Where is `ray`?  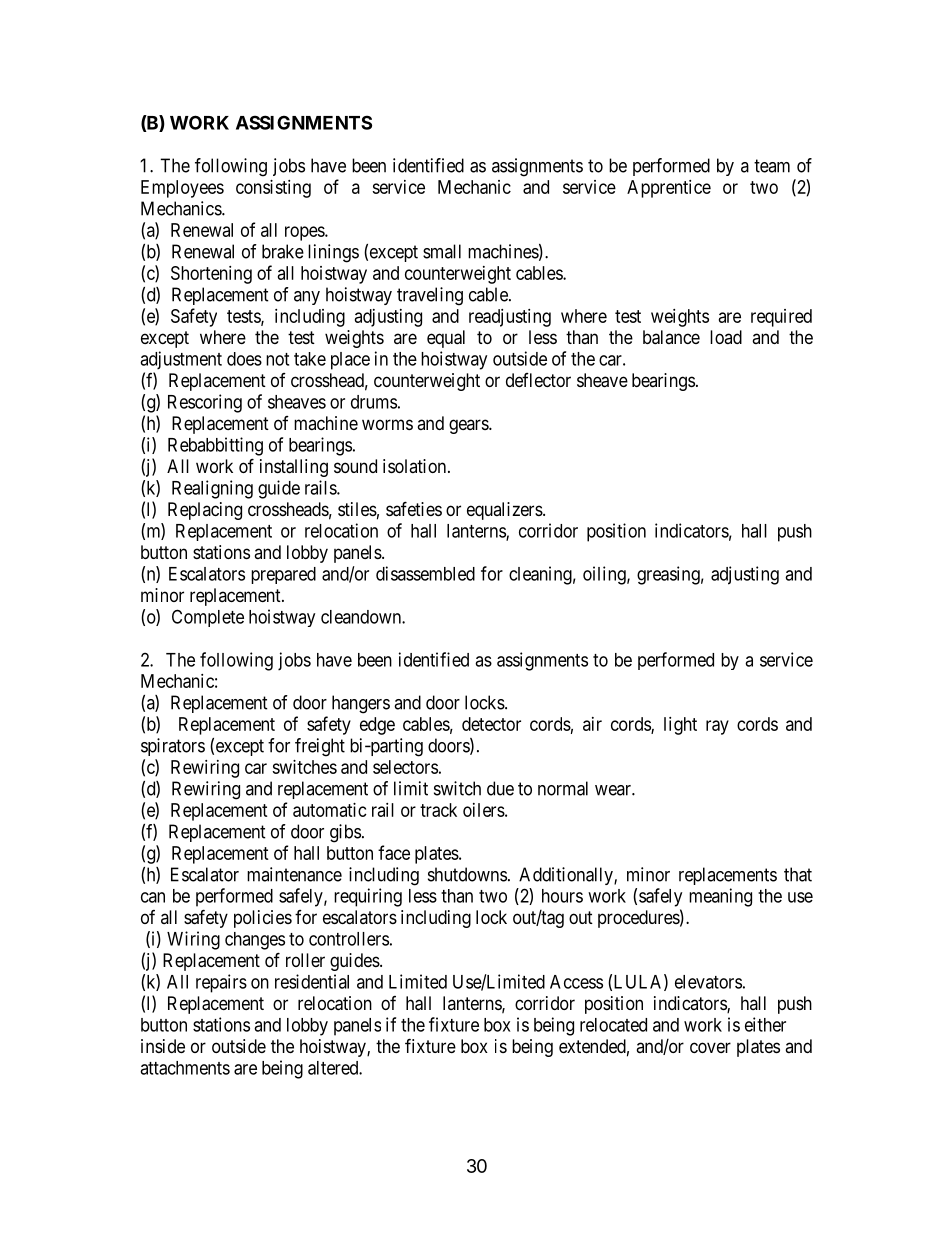 ray is located at coordinates (717, 727).
